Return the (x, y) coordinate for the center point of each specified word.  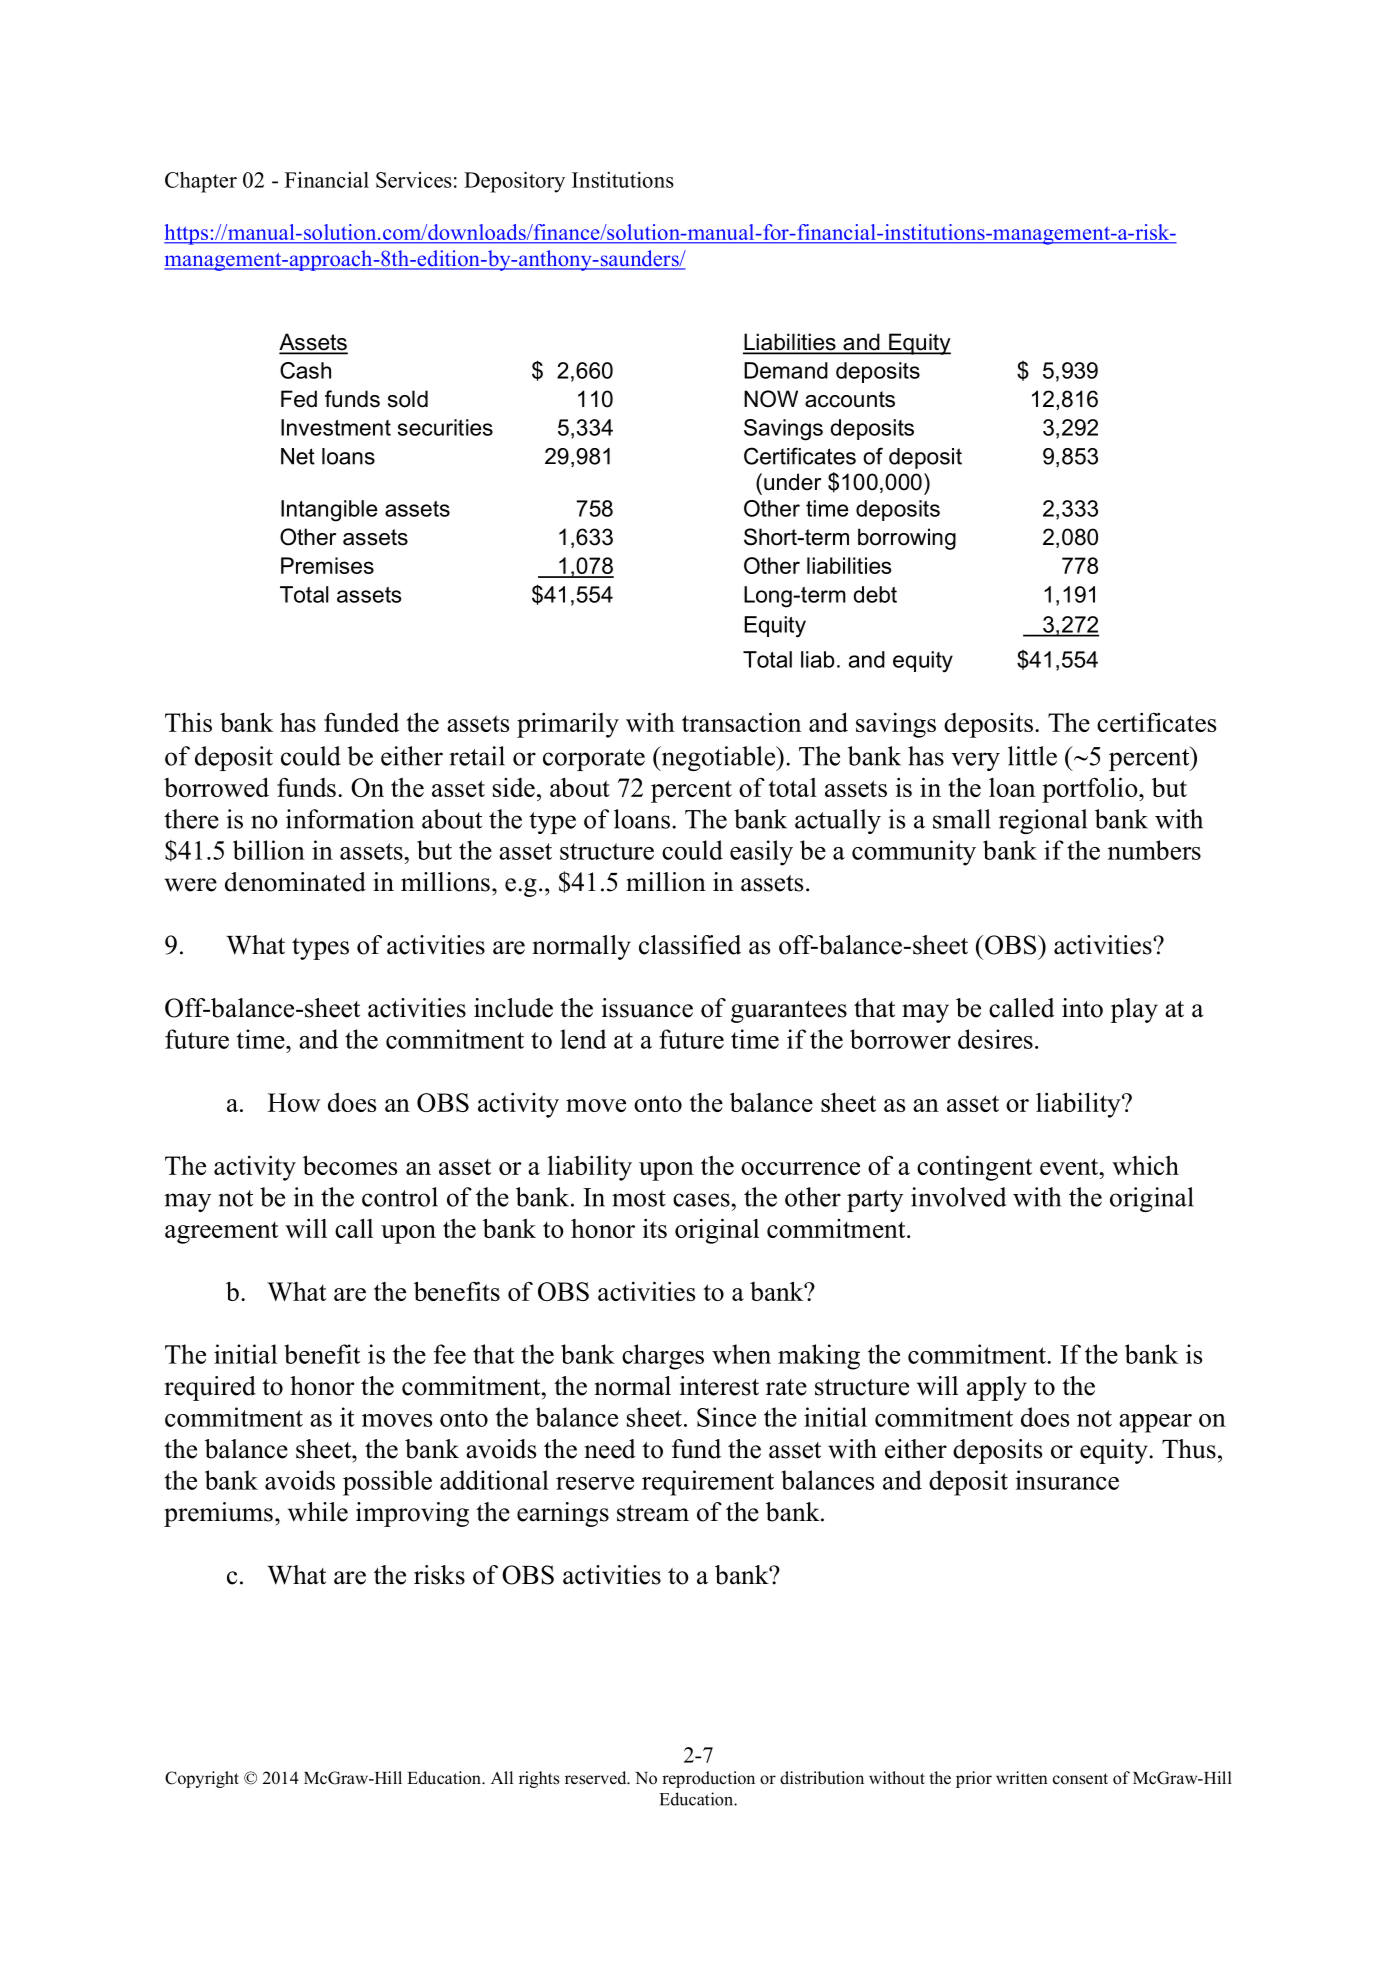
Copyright (202, 1779)
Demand (786, 370)
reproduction (708, 1779)
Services (414, 180)
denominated (295, 882)
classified (690, 945)
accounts (850, 399)
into (1082, 1008)
